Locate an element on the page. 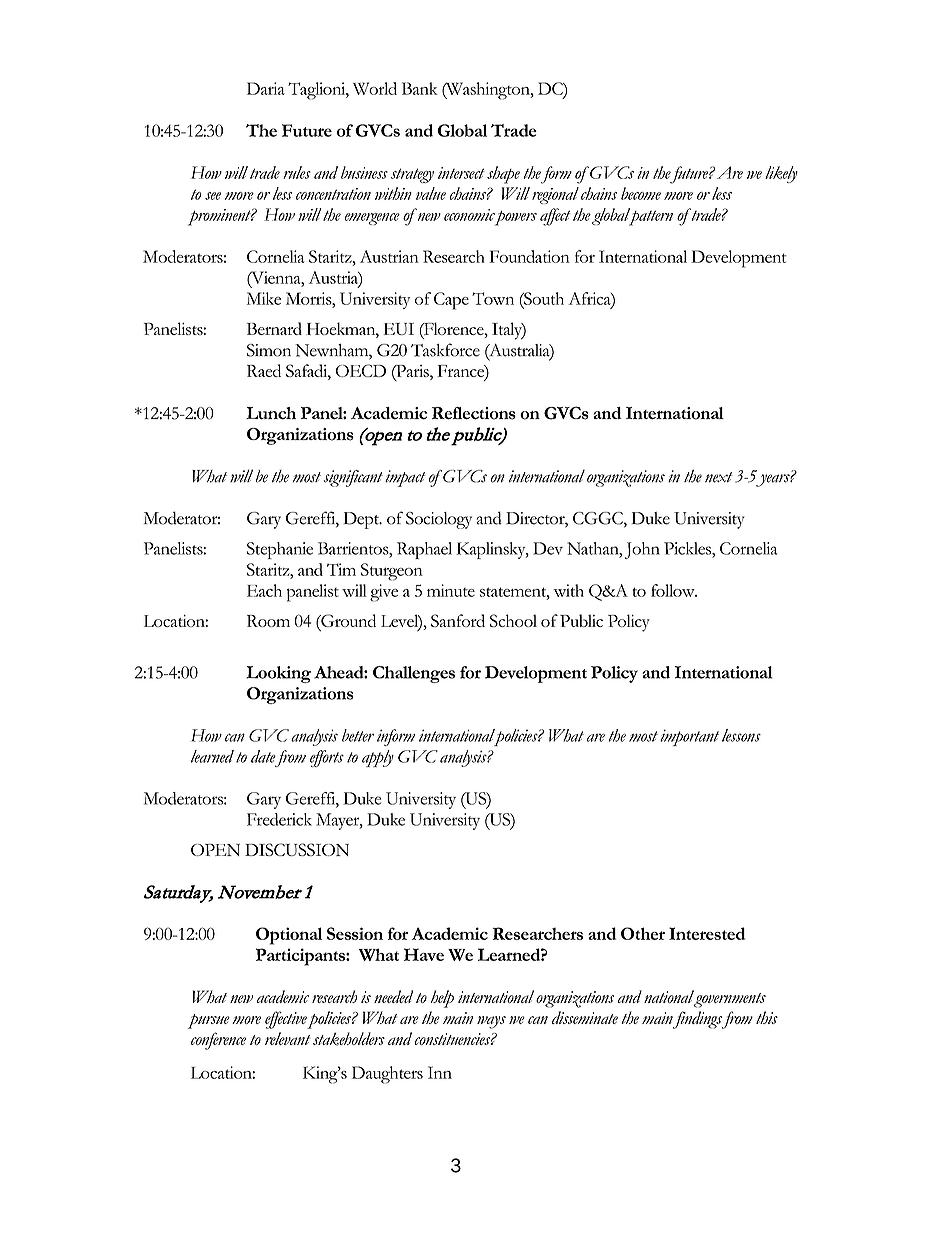  shape is located at coordinates (503, 175).
